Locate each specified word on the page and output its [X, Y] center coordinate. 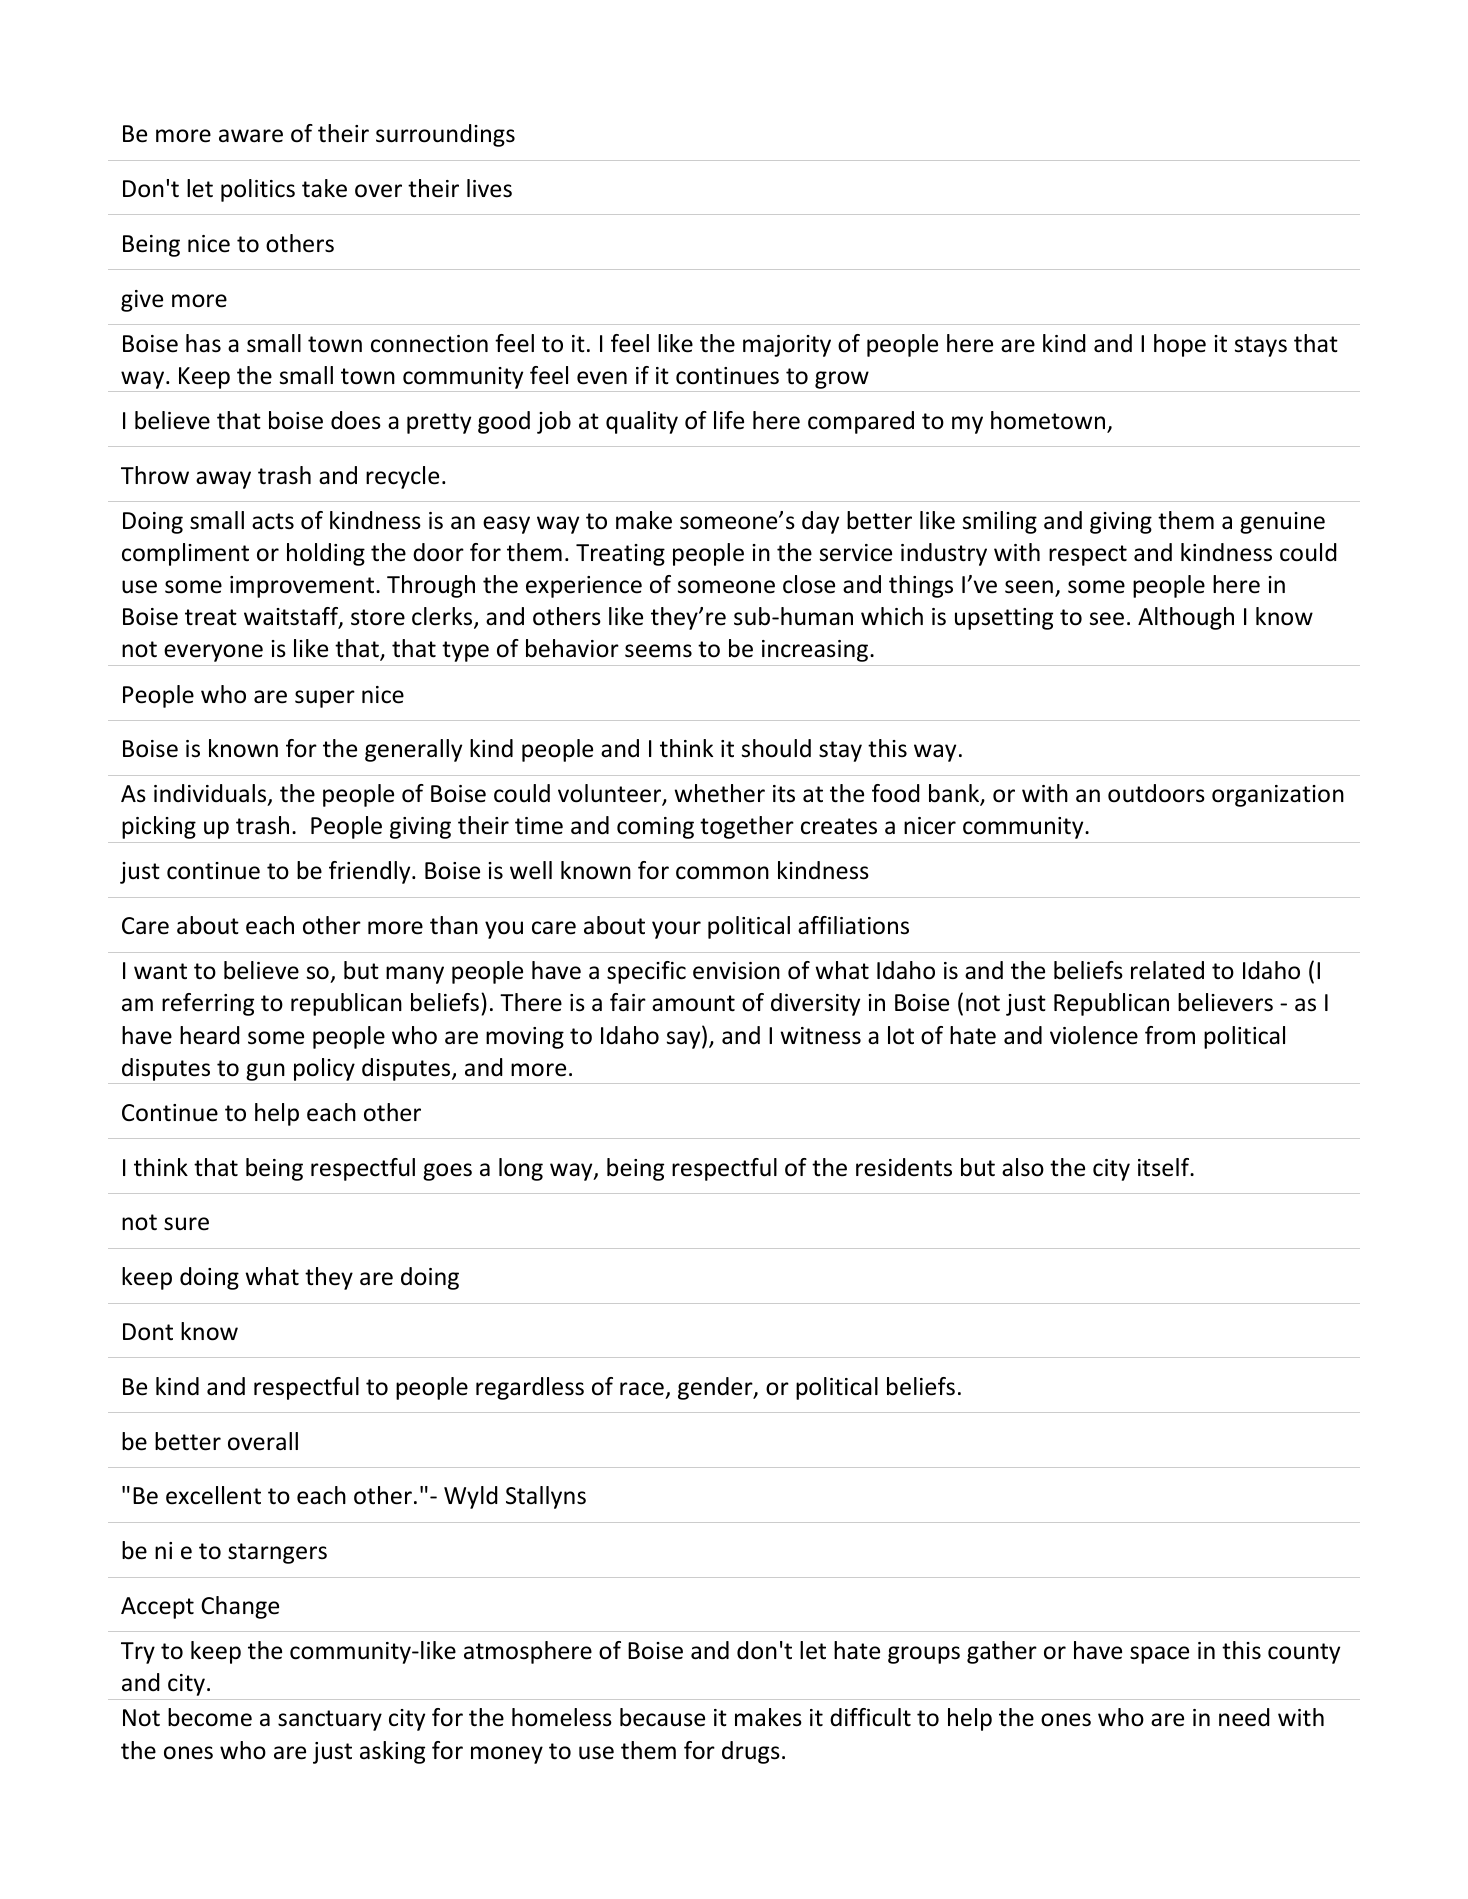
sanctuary [330, 1720]
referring [208, 1004]
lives [489, 188]
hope [1180, 345]
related [1167, 970]
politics [258, 190]
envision [736, 971]
